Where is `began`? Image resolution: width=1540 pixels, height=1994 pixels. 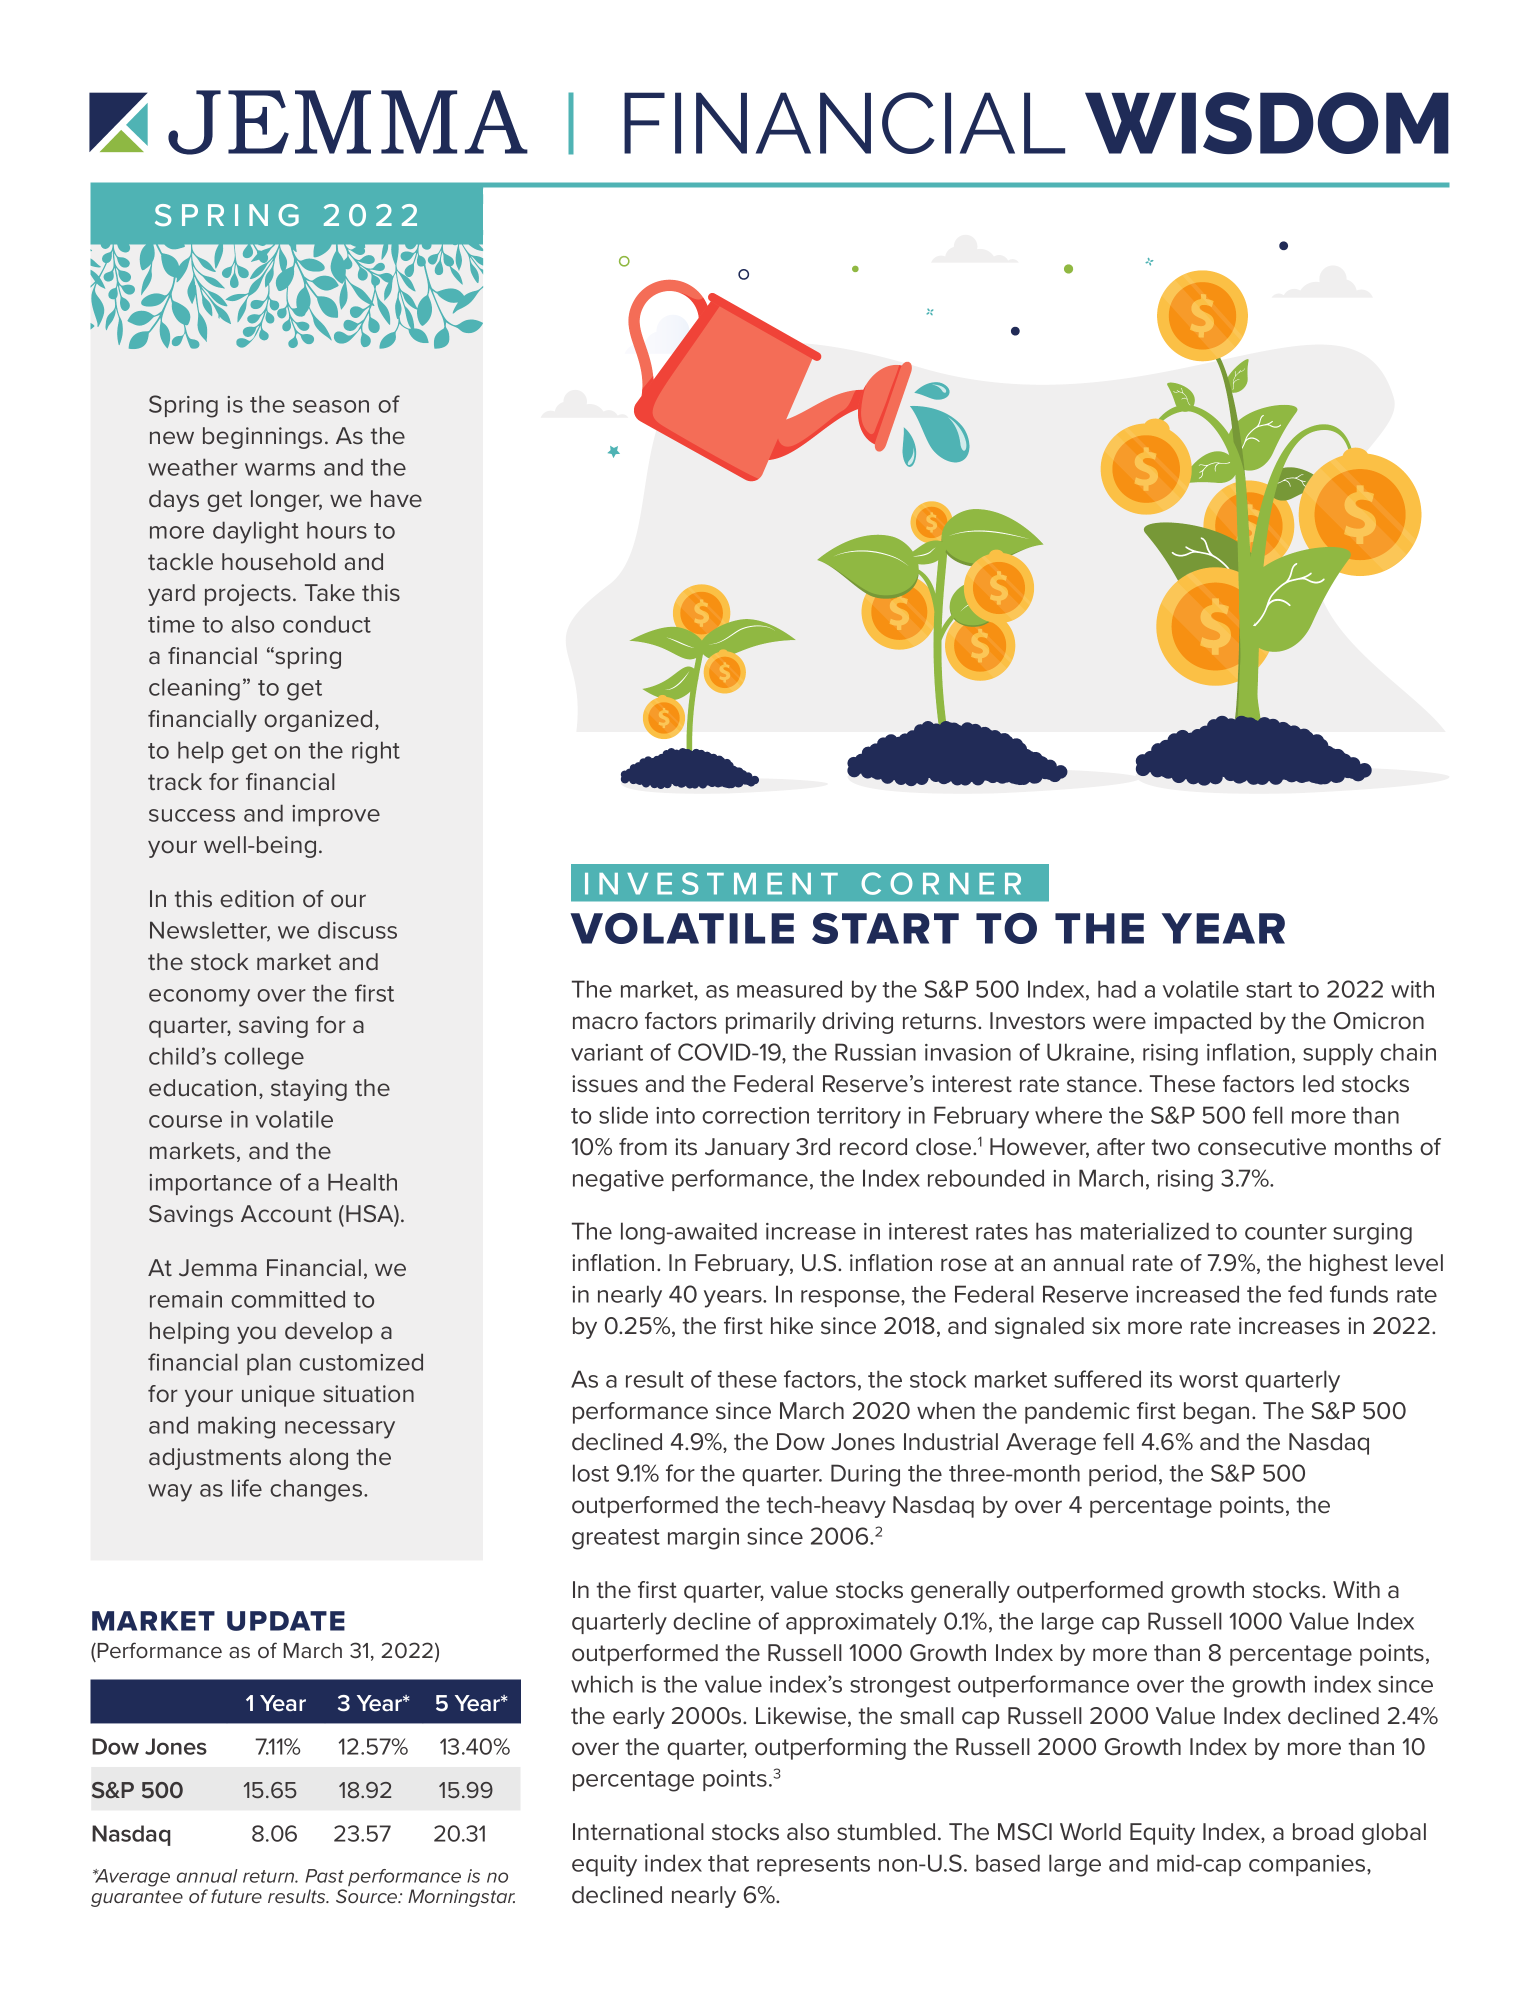 began is located at coordinates (1216, 1413).
